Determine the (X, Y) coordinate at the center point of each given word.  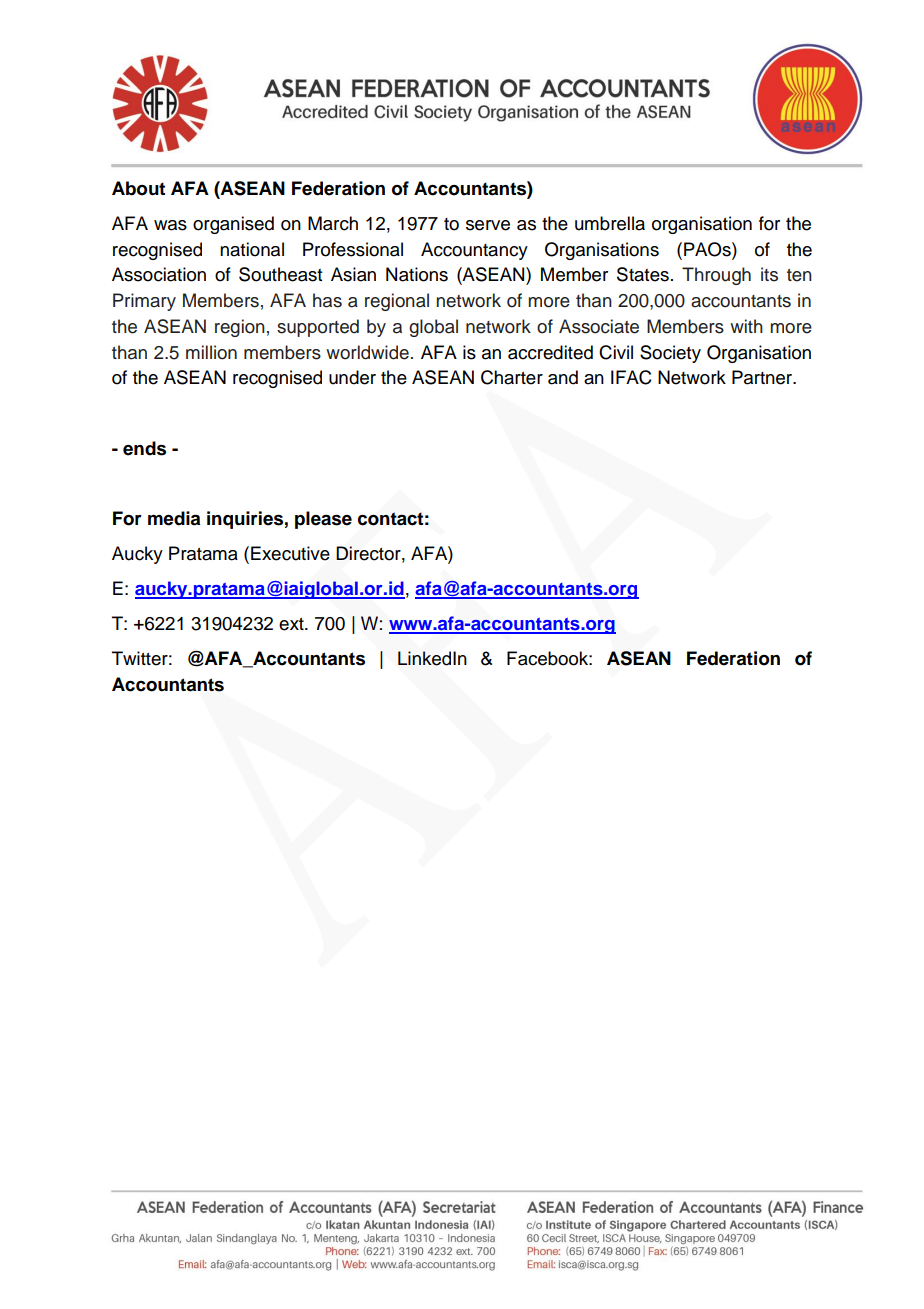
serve (488, 225)
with (746, 326)
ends (144, 448)
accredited (550, 352)
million (211, 352)
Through (716, 276)
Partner (763, 377)
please (323, 520)
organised (233, 225)
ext (292, 624)
